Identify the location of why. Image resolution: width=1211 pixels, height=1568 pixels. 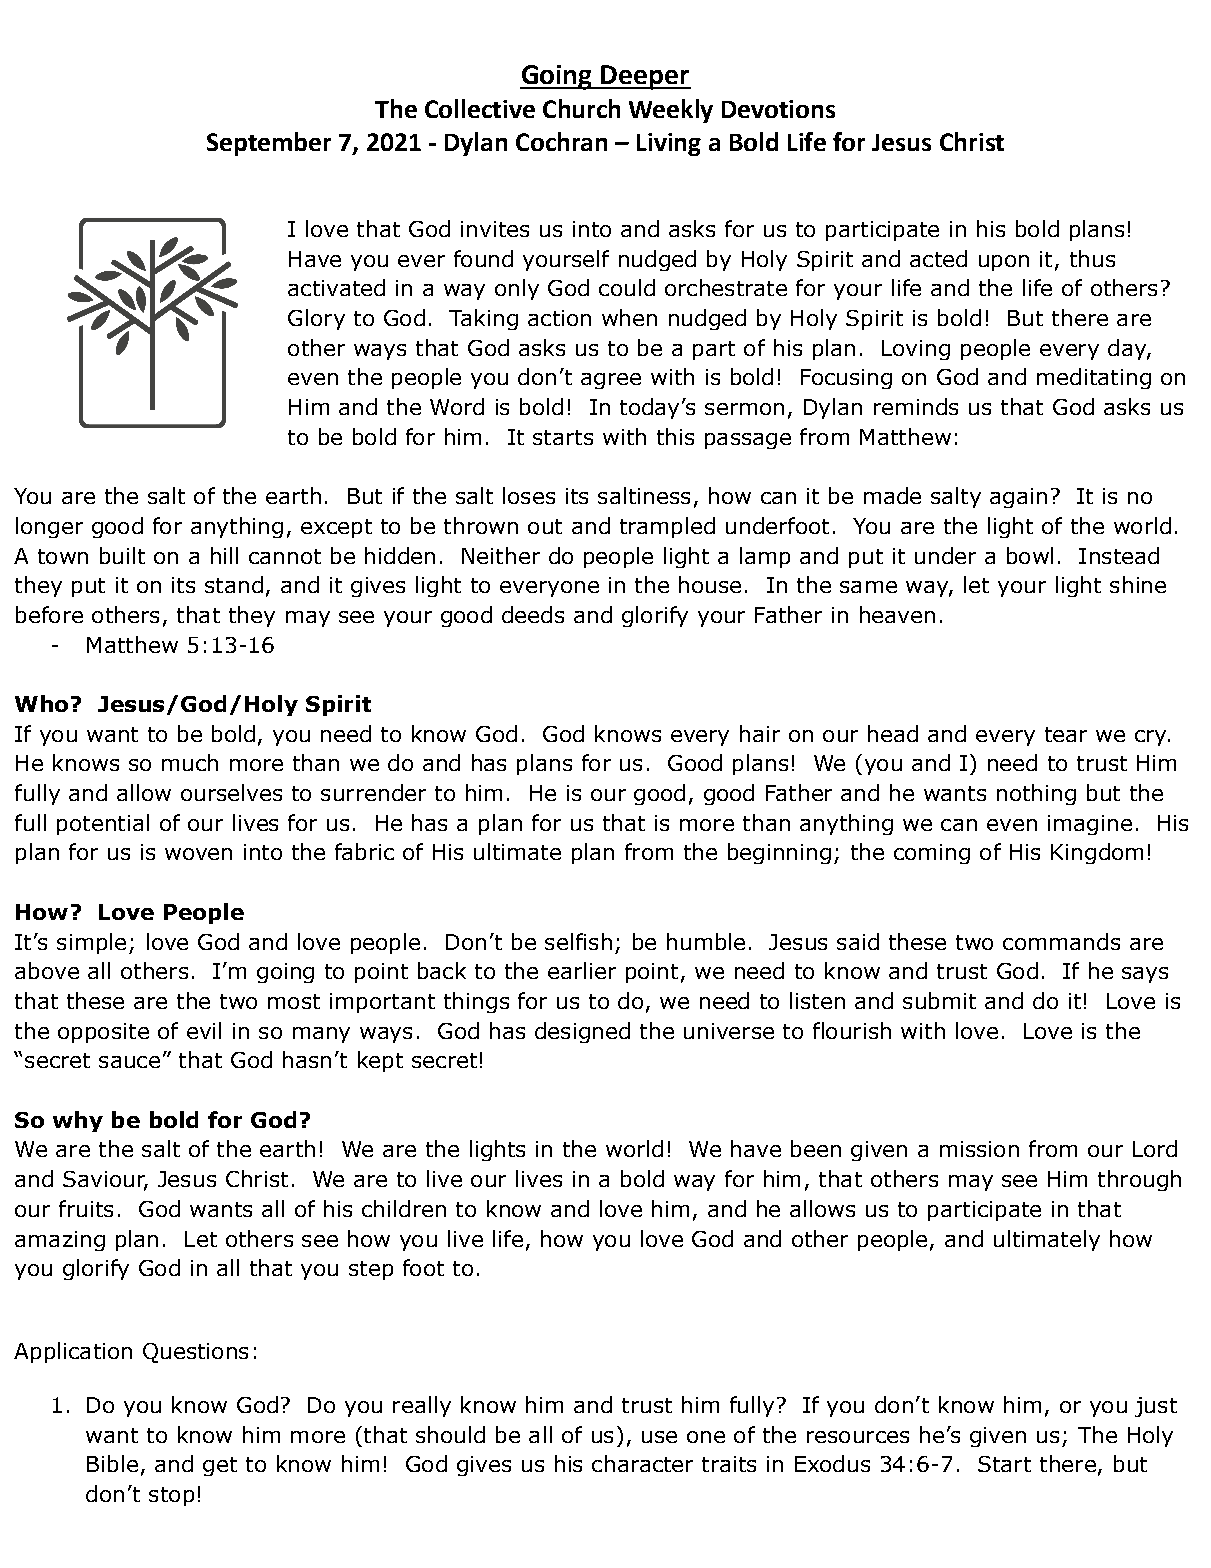
(78, 1121).
